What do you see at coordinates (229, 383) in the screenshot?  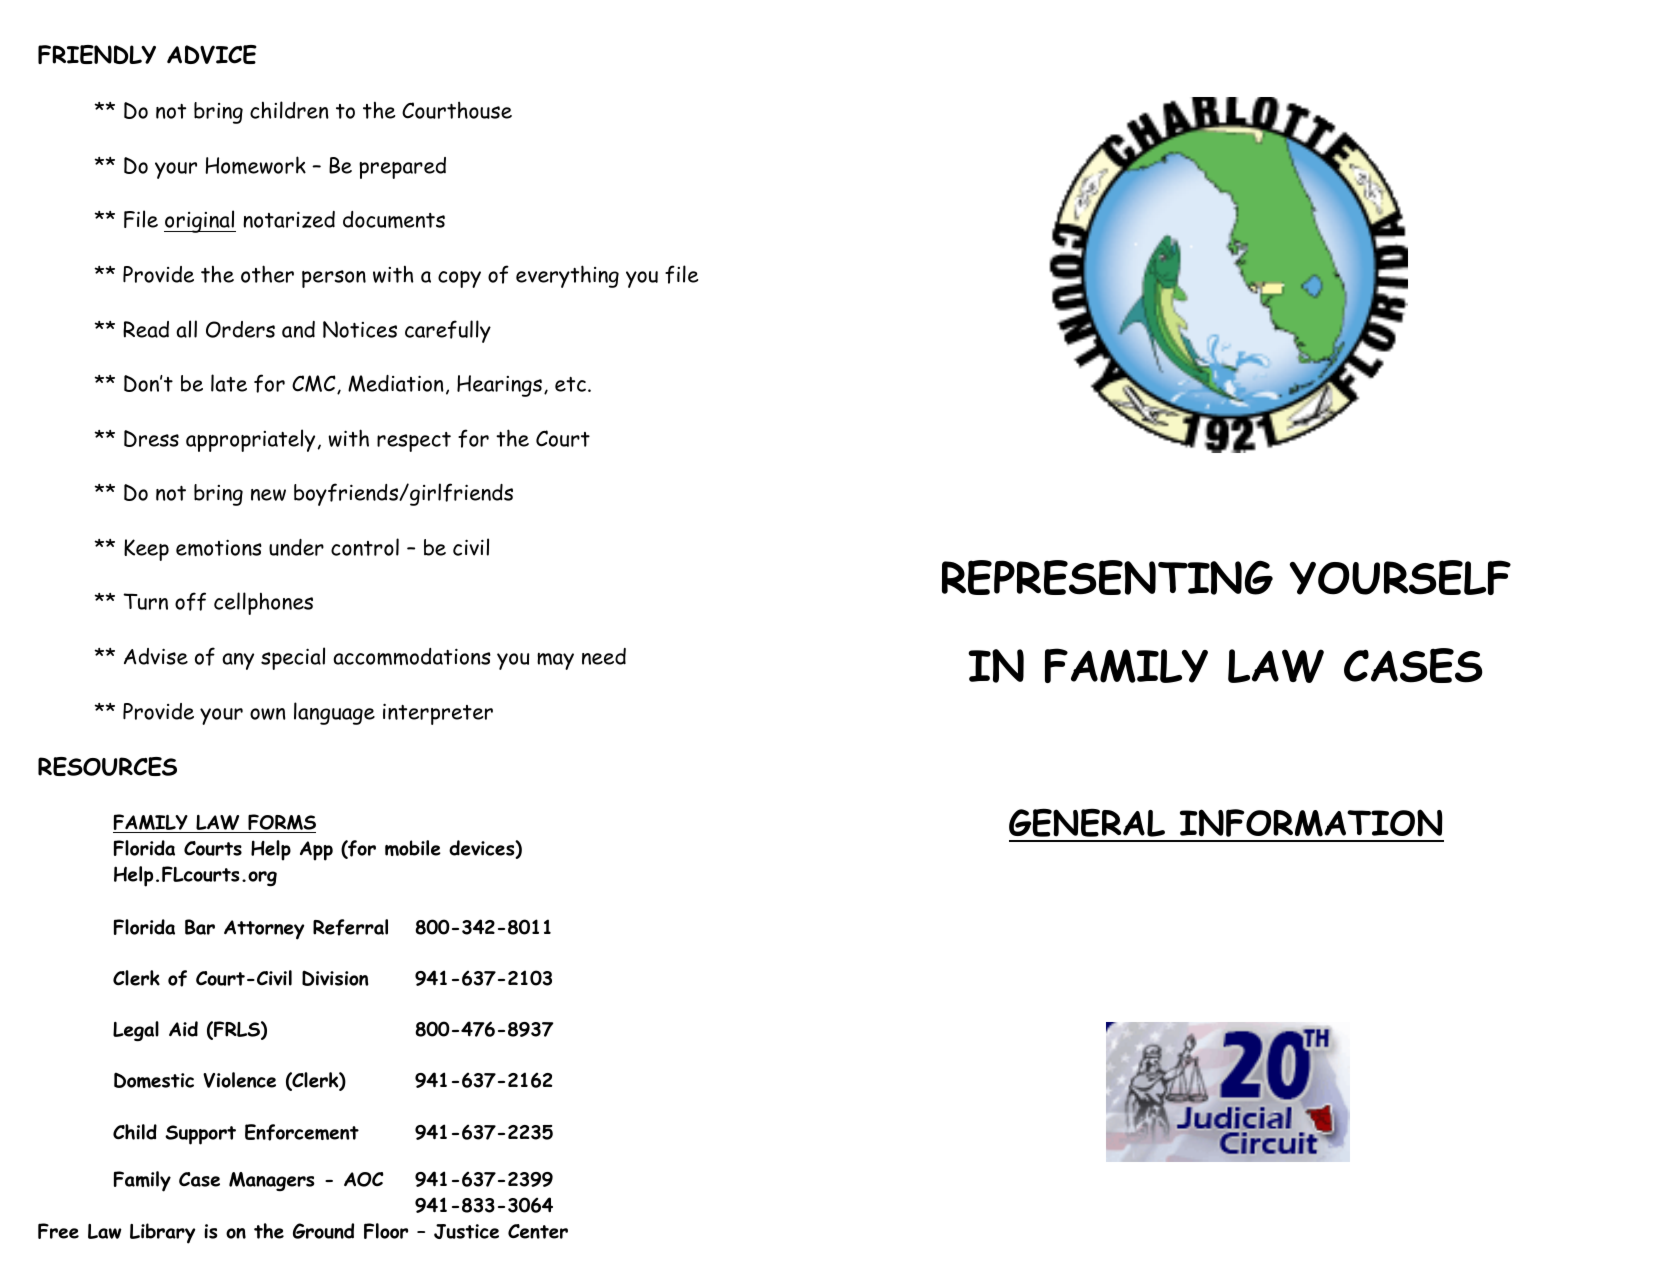 I see `late` at bounding box center [229, 383].
